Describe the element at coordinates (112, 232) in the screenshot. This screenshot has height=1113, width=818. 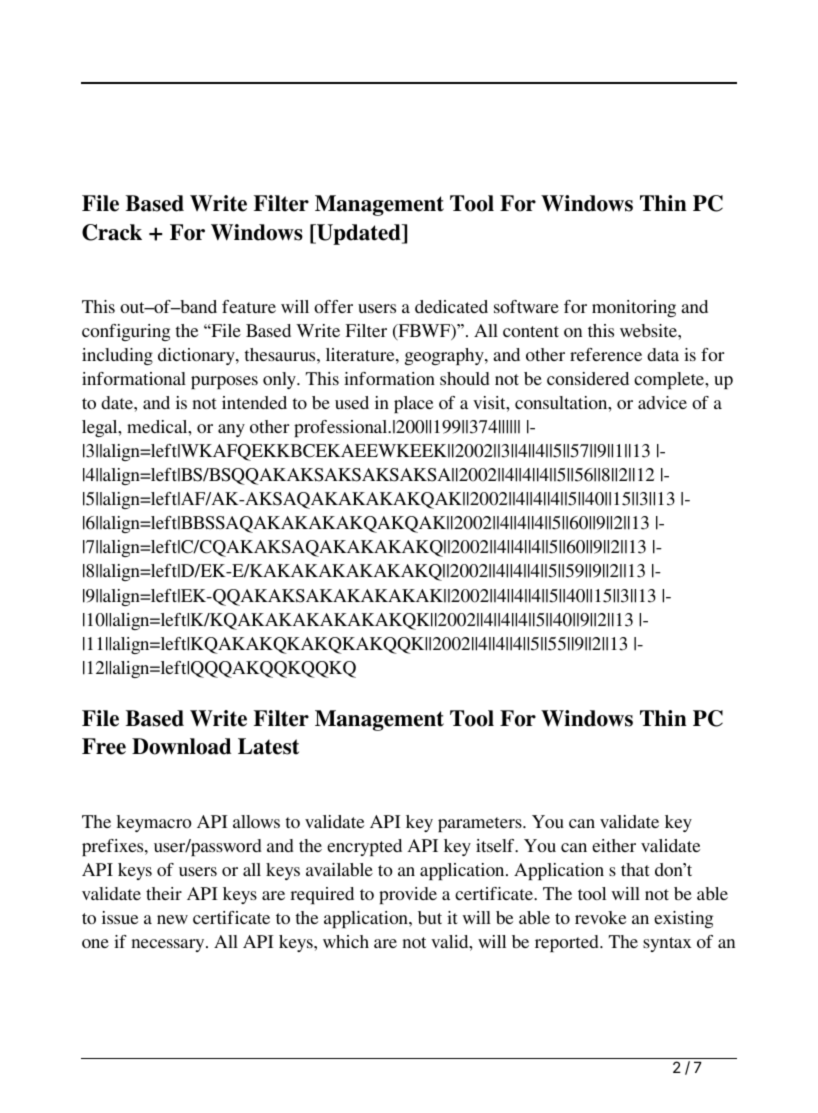
I see `Crack` at that location.
